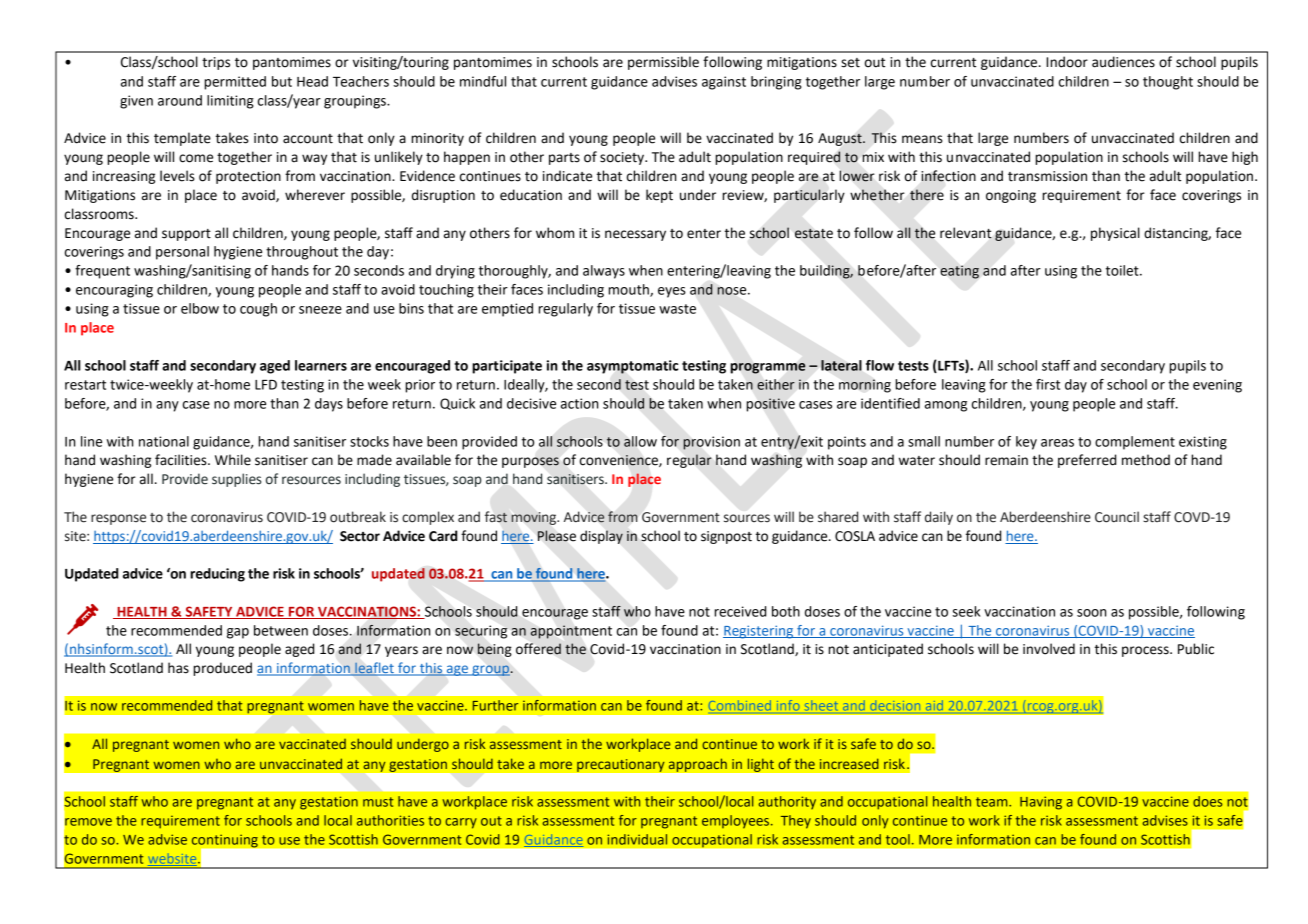 This screenshot has width=1308, height=924. I want to click on employees, so click(735, 822).
